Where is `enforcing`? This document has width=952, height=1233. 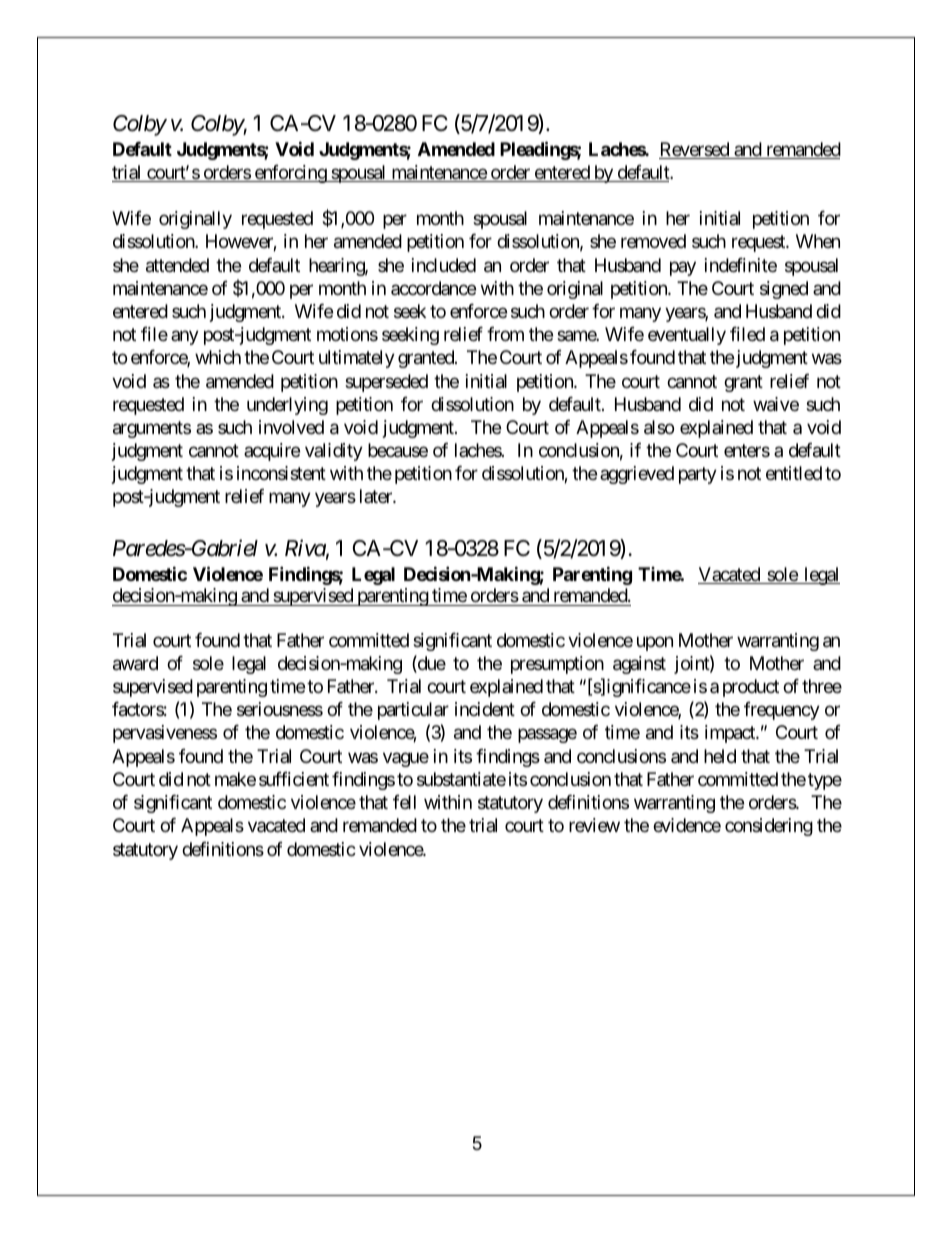 enforcing is located at coordinates (290, 174).
